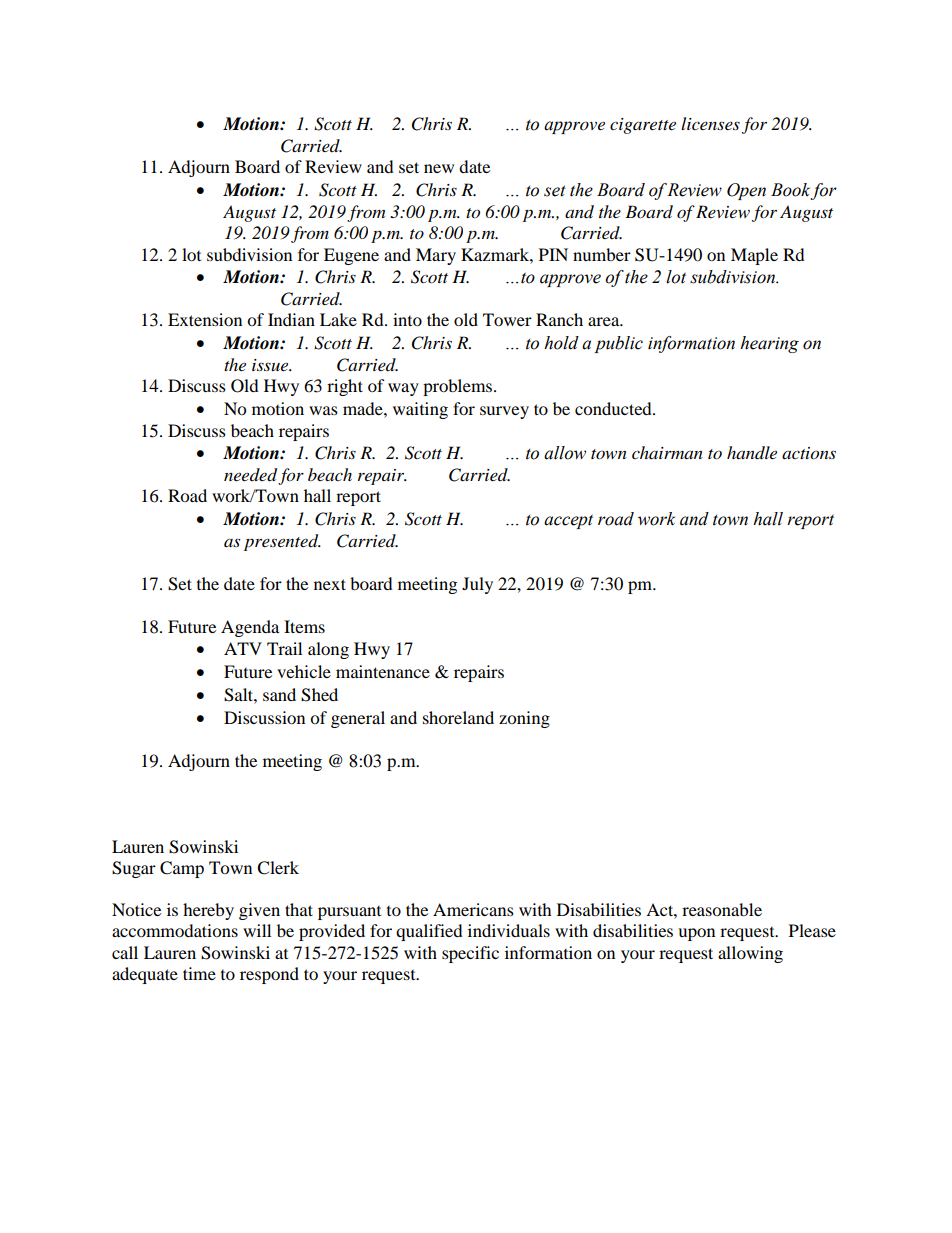  Describe the element at coordinates (470, 954) in the document. I see `specific` at that location.
